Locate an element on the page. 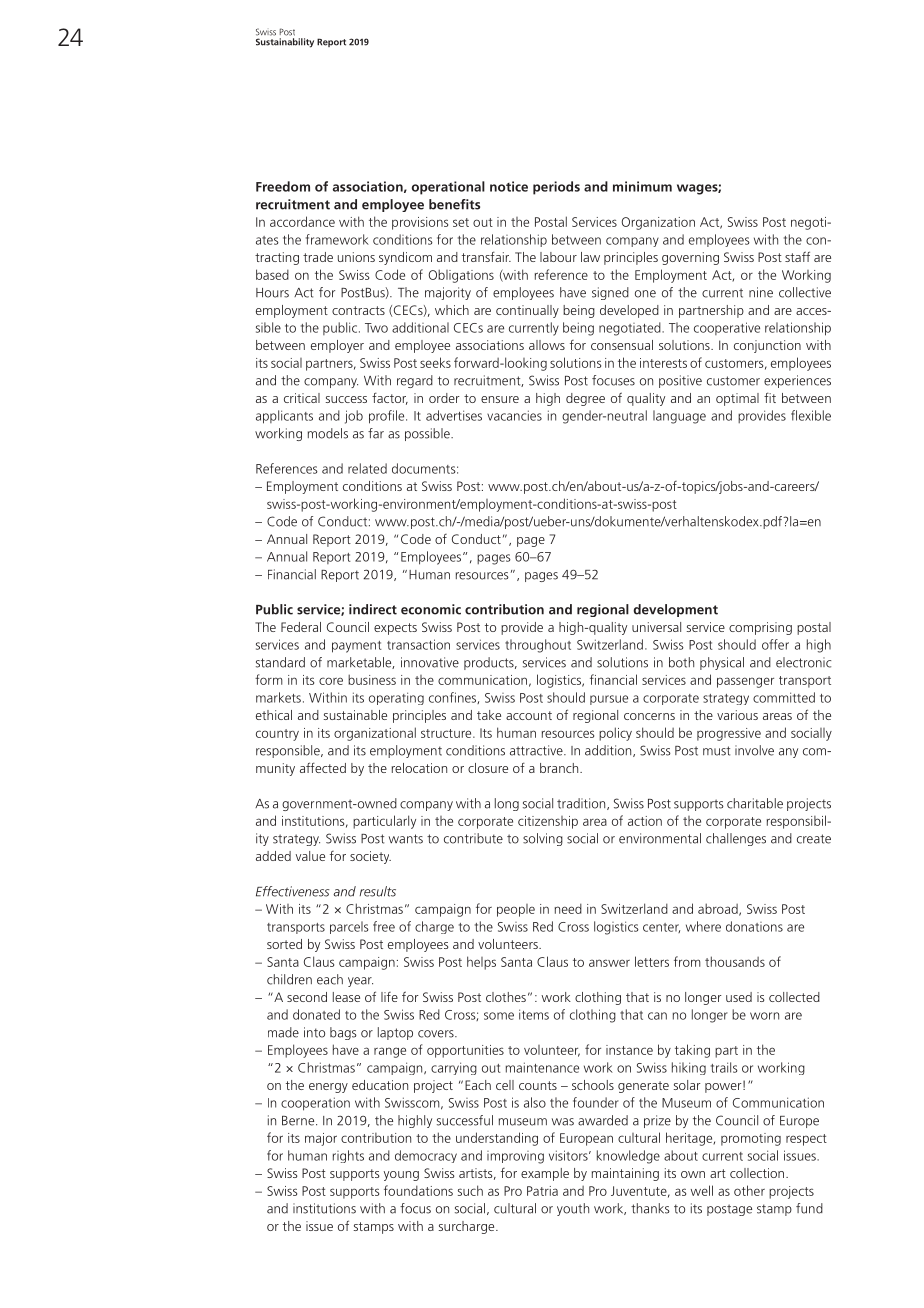  Sustainability is located at coordinates (285, 43).
